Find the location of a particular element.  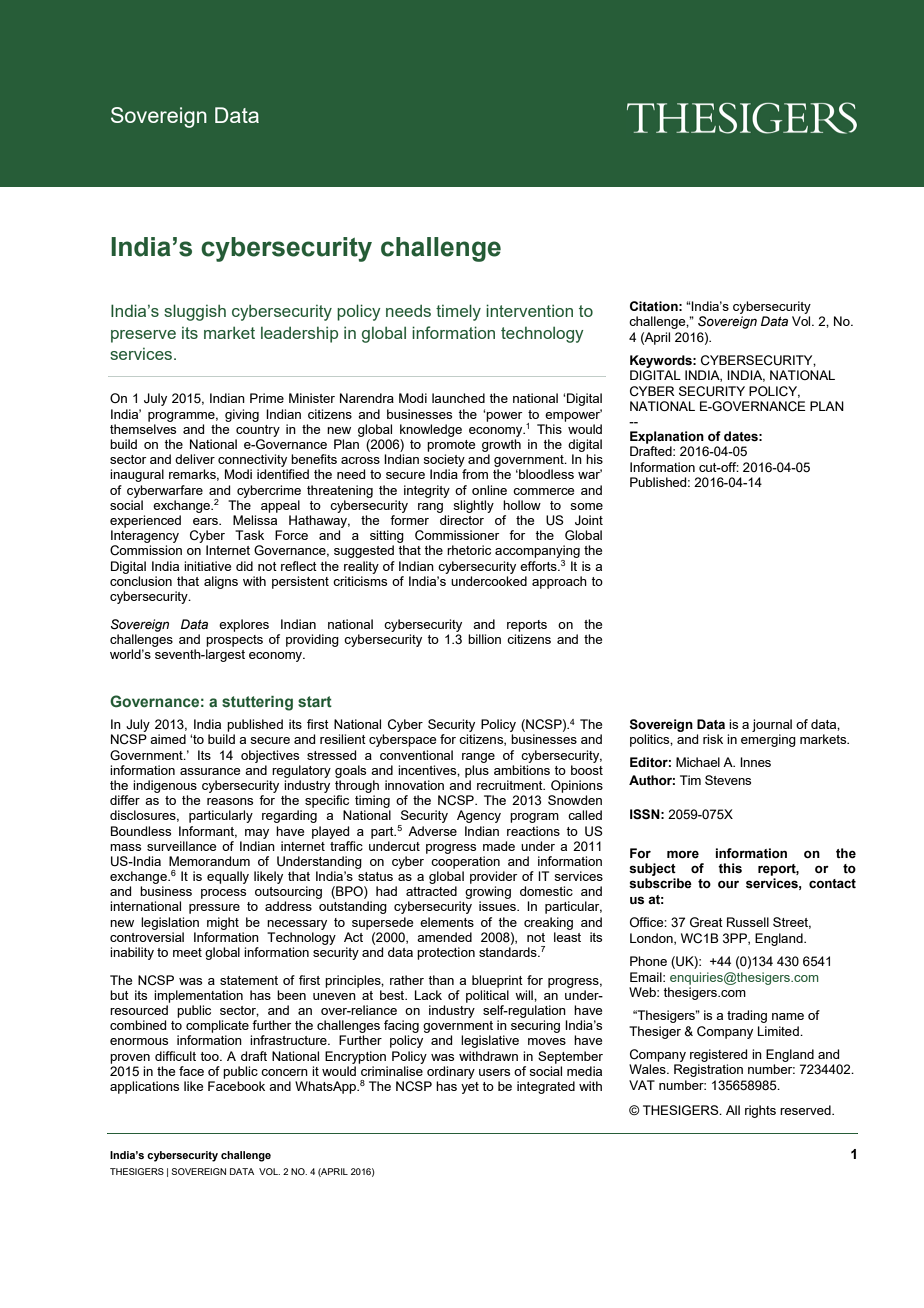

conventional is located at coordinates (416, 755).
